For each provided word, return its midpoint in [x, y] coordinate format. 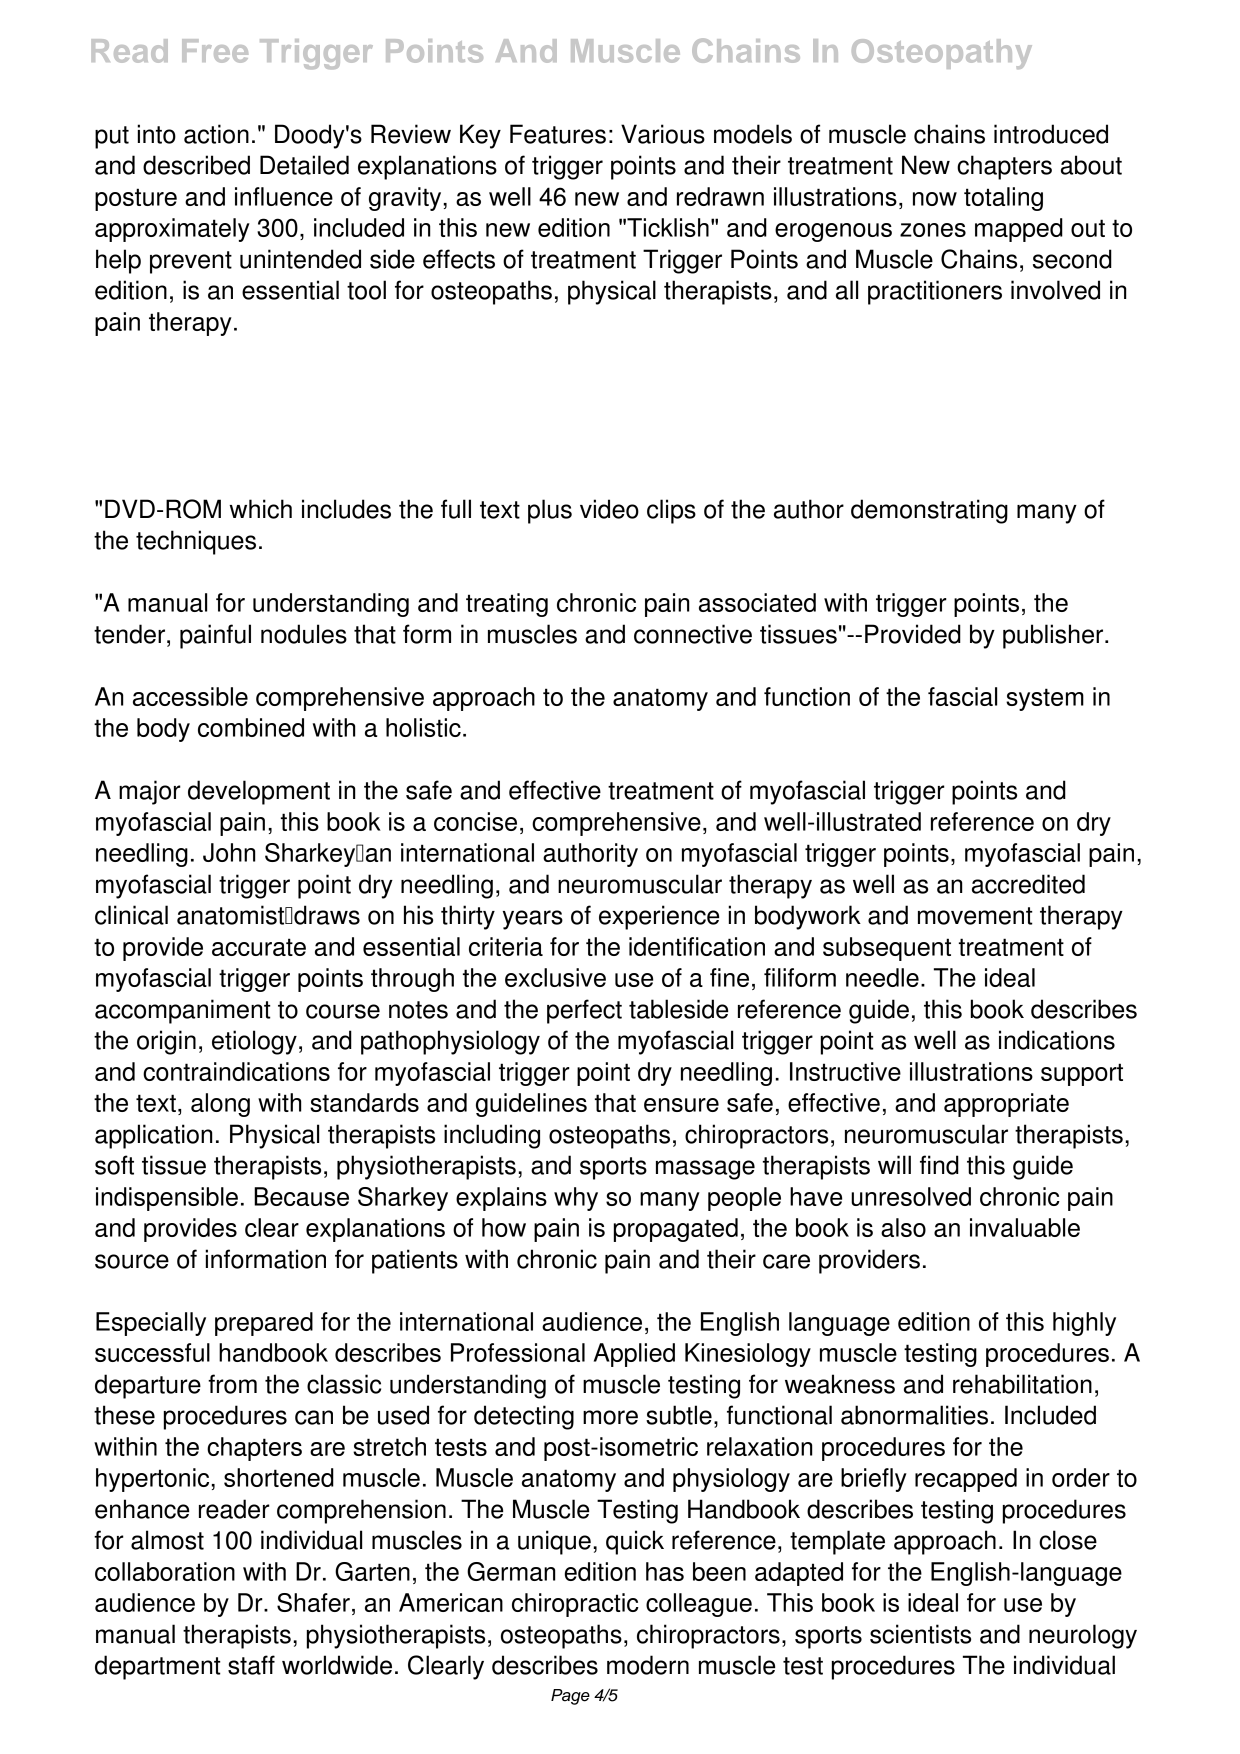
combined [251, 727]
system [1045, 699]
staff [251, 1665]
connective [693, 634]
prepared [264, 1324]
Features [558, 134]
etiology [254, 1042]
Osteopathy [942, 54]
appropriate [1006, 1105]
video [609, 509]
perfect [584, 1011]
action [216, 134]
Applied [634, 1355]
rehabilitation [1022, 1384]
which [260, 509]
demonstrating [929, 511]
